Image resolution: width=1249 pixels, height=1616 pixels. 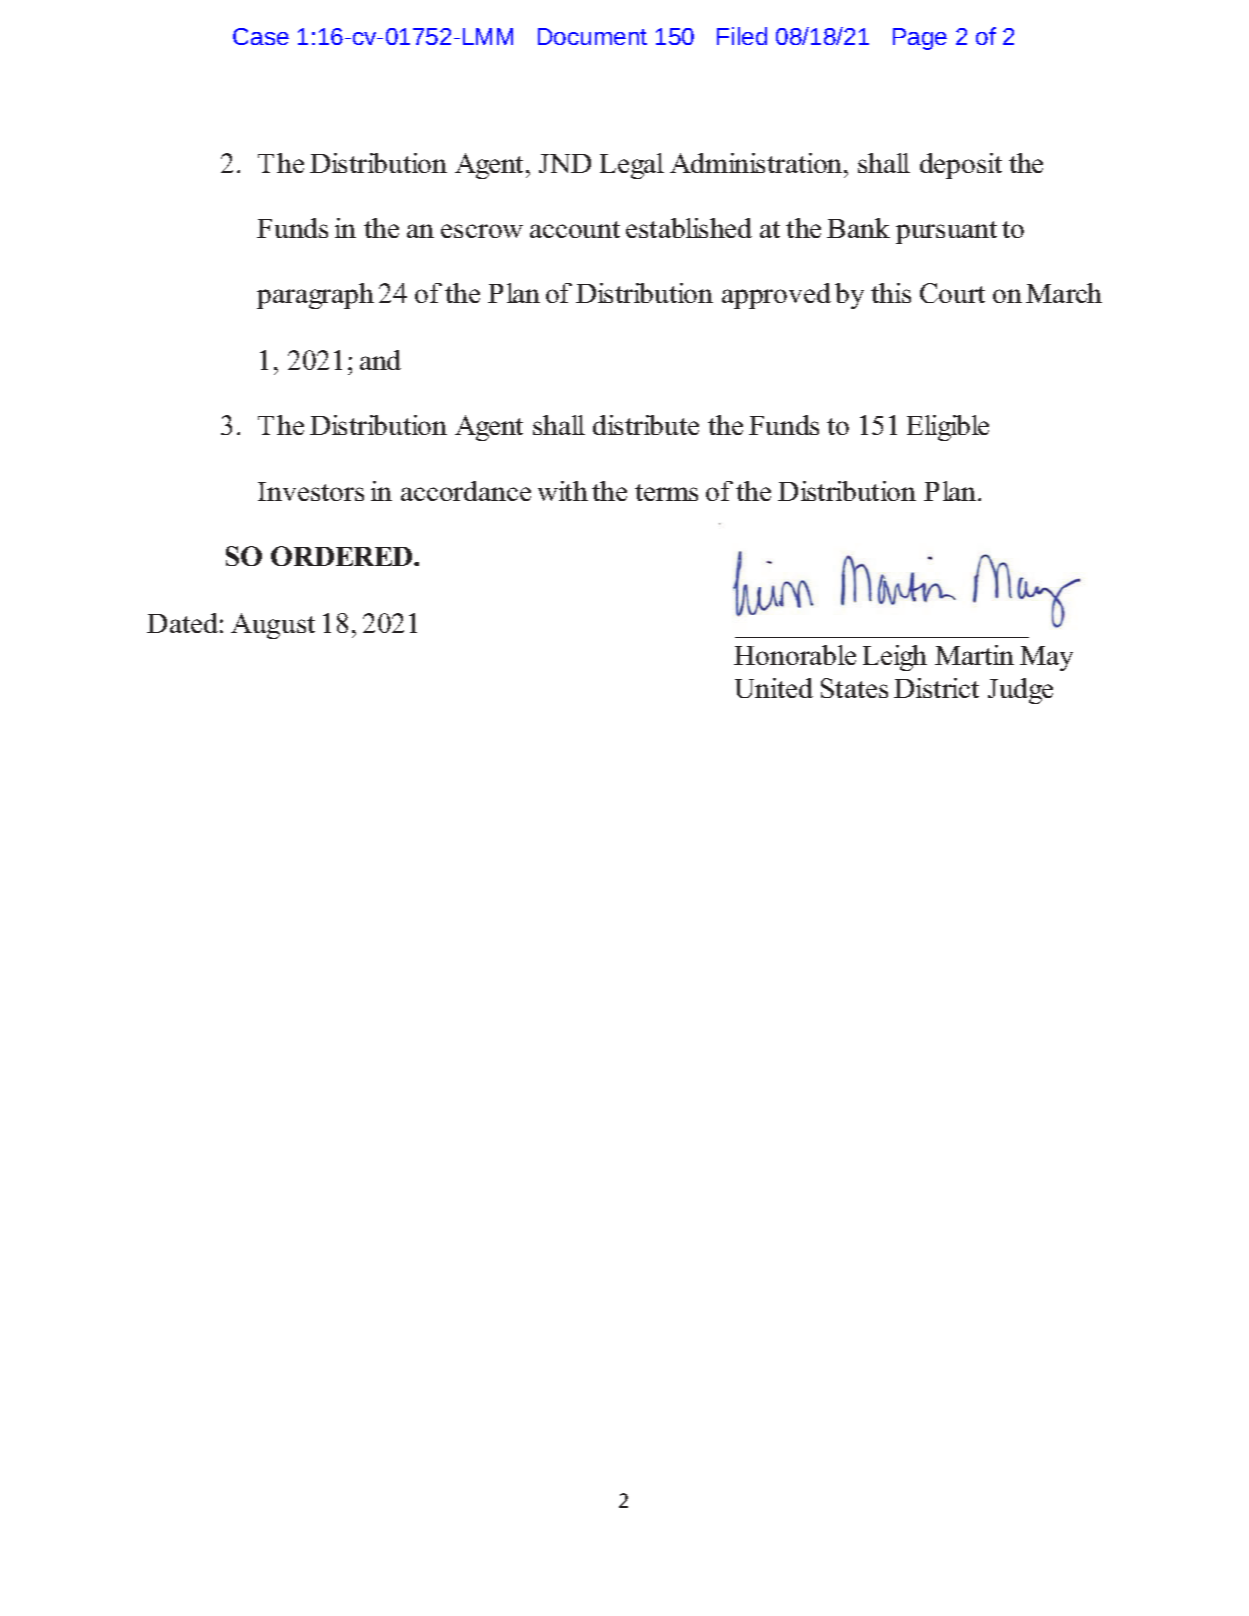 I want to click on Court, so click(x=952, y=293).
